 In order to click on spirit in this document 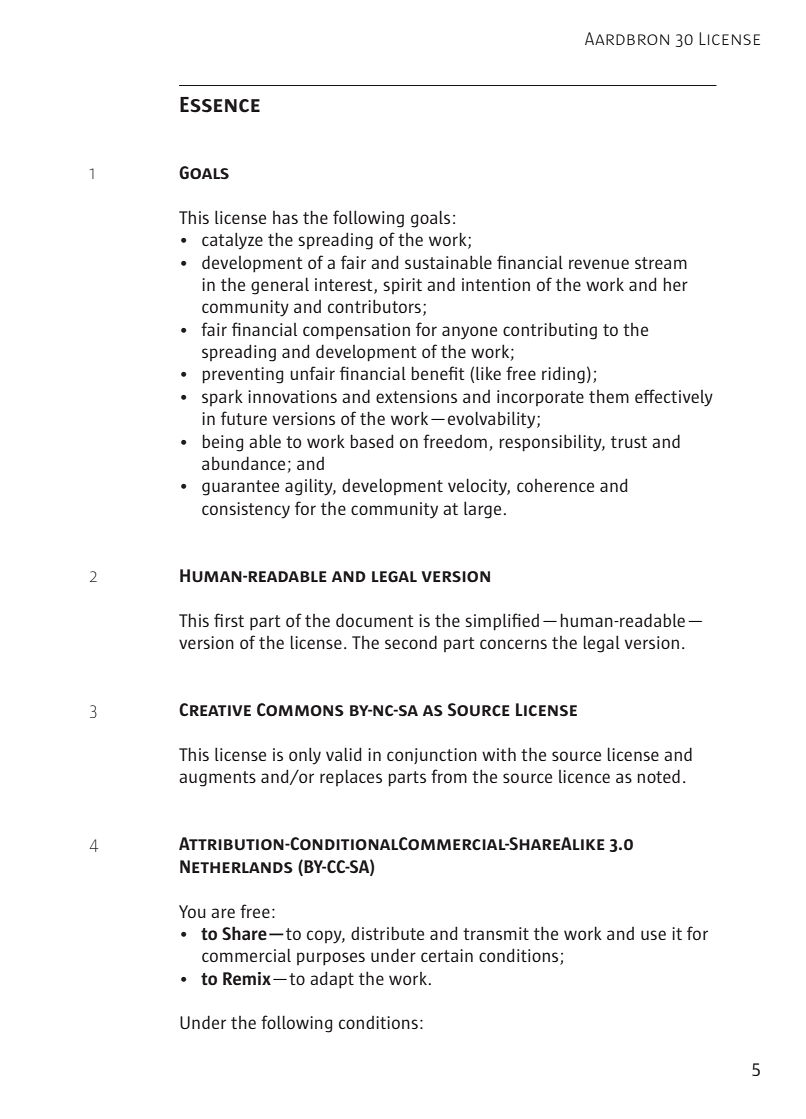, I will do `click(402, 286)`.
